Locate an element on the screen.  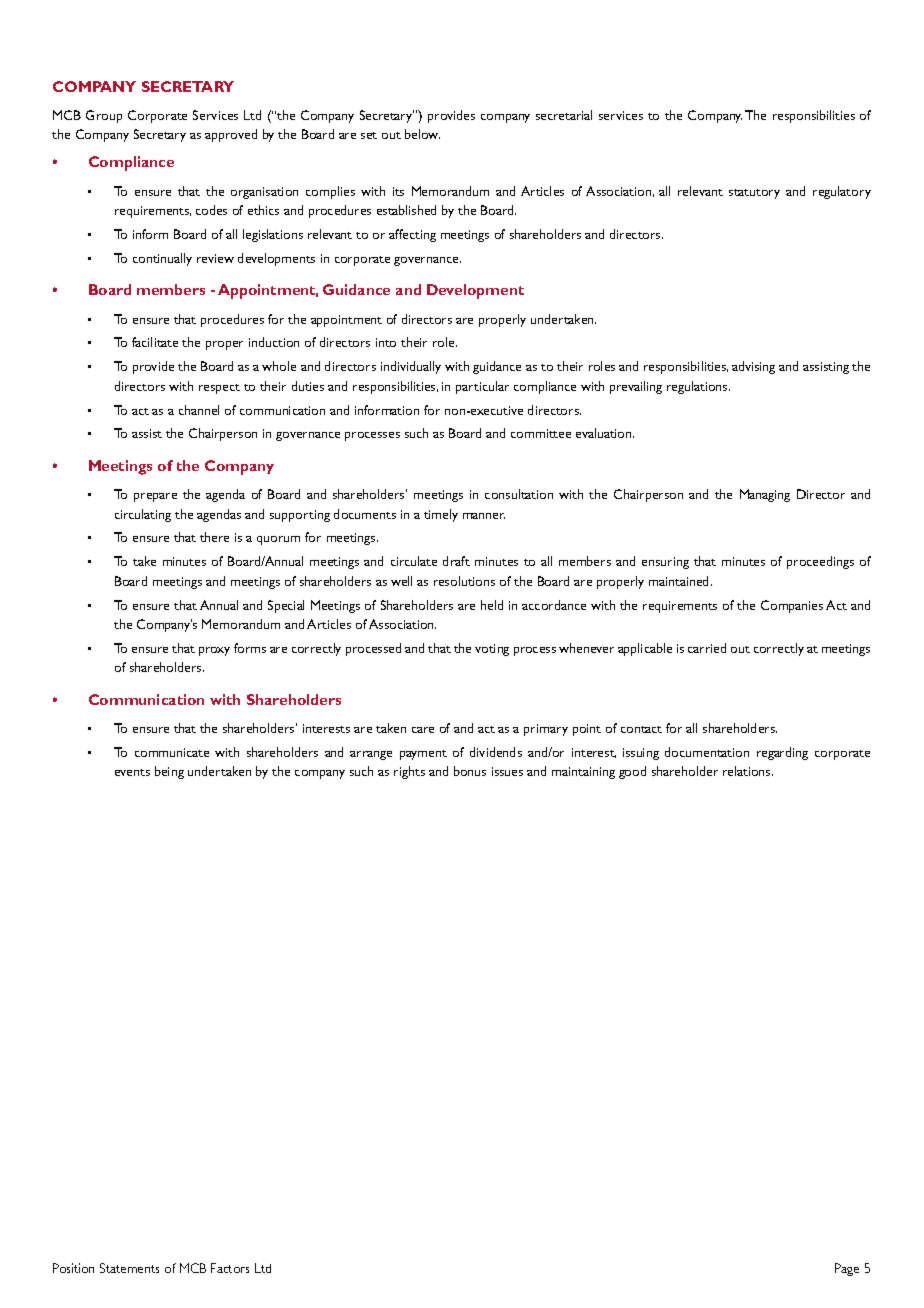
statutory is located at coordinates (754, 194).
